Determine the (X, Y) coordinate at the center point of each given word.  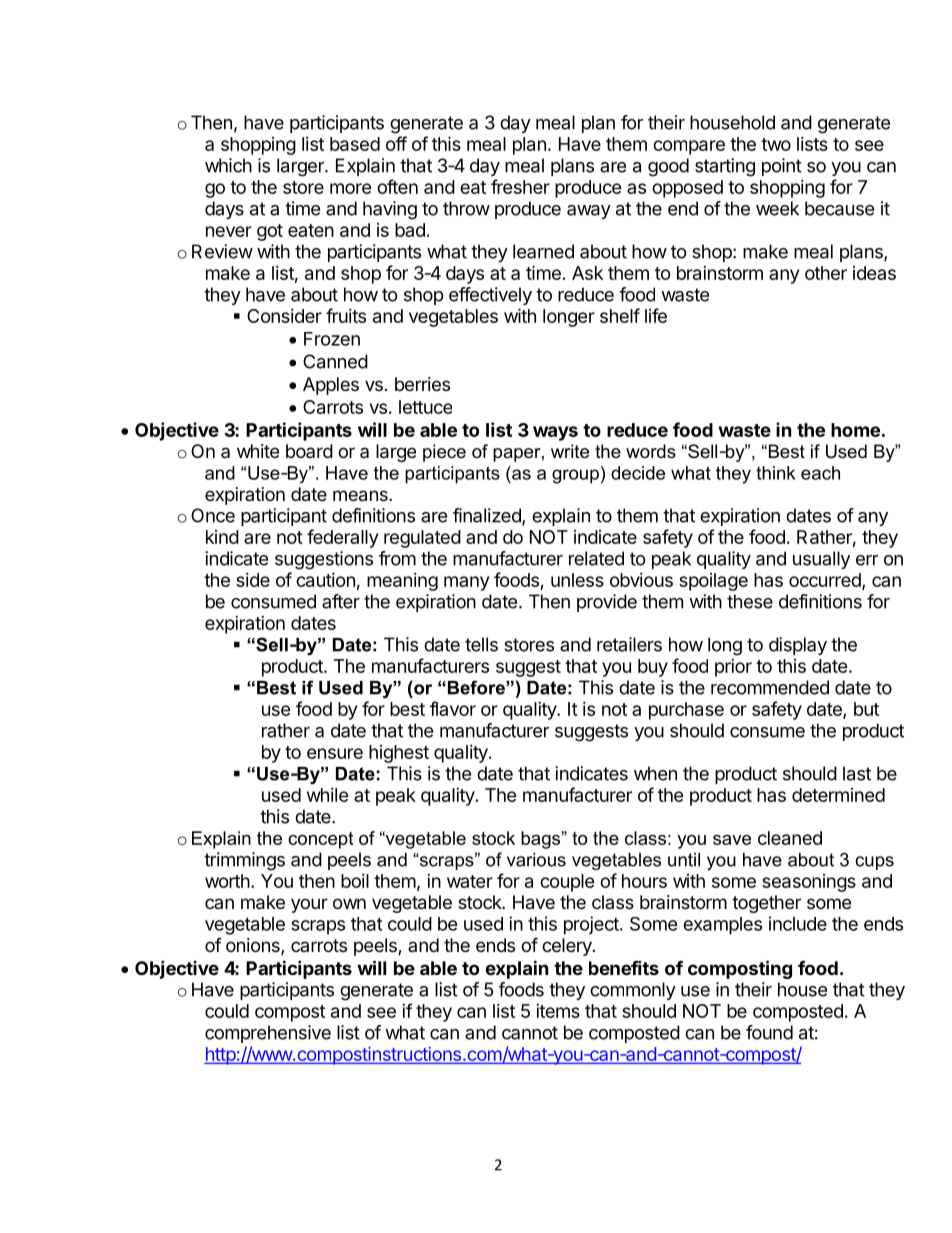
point (782, 167)
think (775, 473)
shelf (620, 315)
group (575, 476)
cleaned (790, 838)
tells (481, 644)
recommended (770, 687)
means (361, 496)
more (351, 188)
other (826, 273)
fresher (520, 186)
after (341, 601)
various (536, 860)
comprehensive (268, 1034)
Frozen (332, 339)
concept (320, 840)
